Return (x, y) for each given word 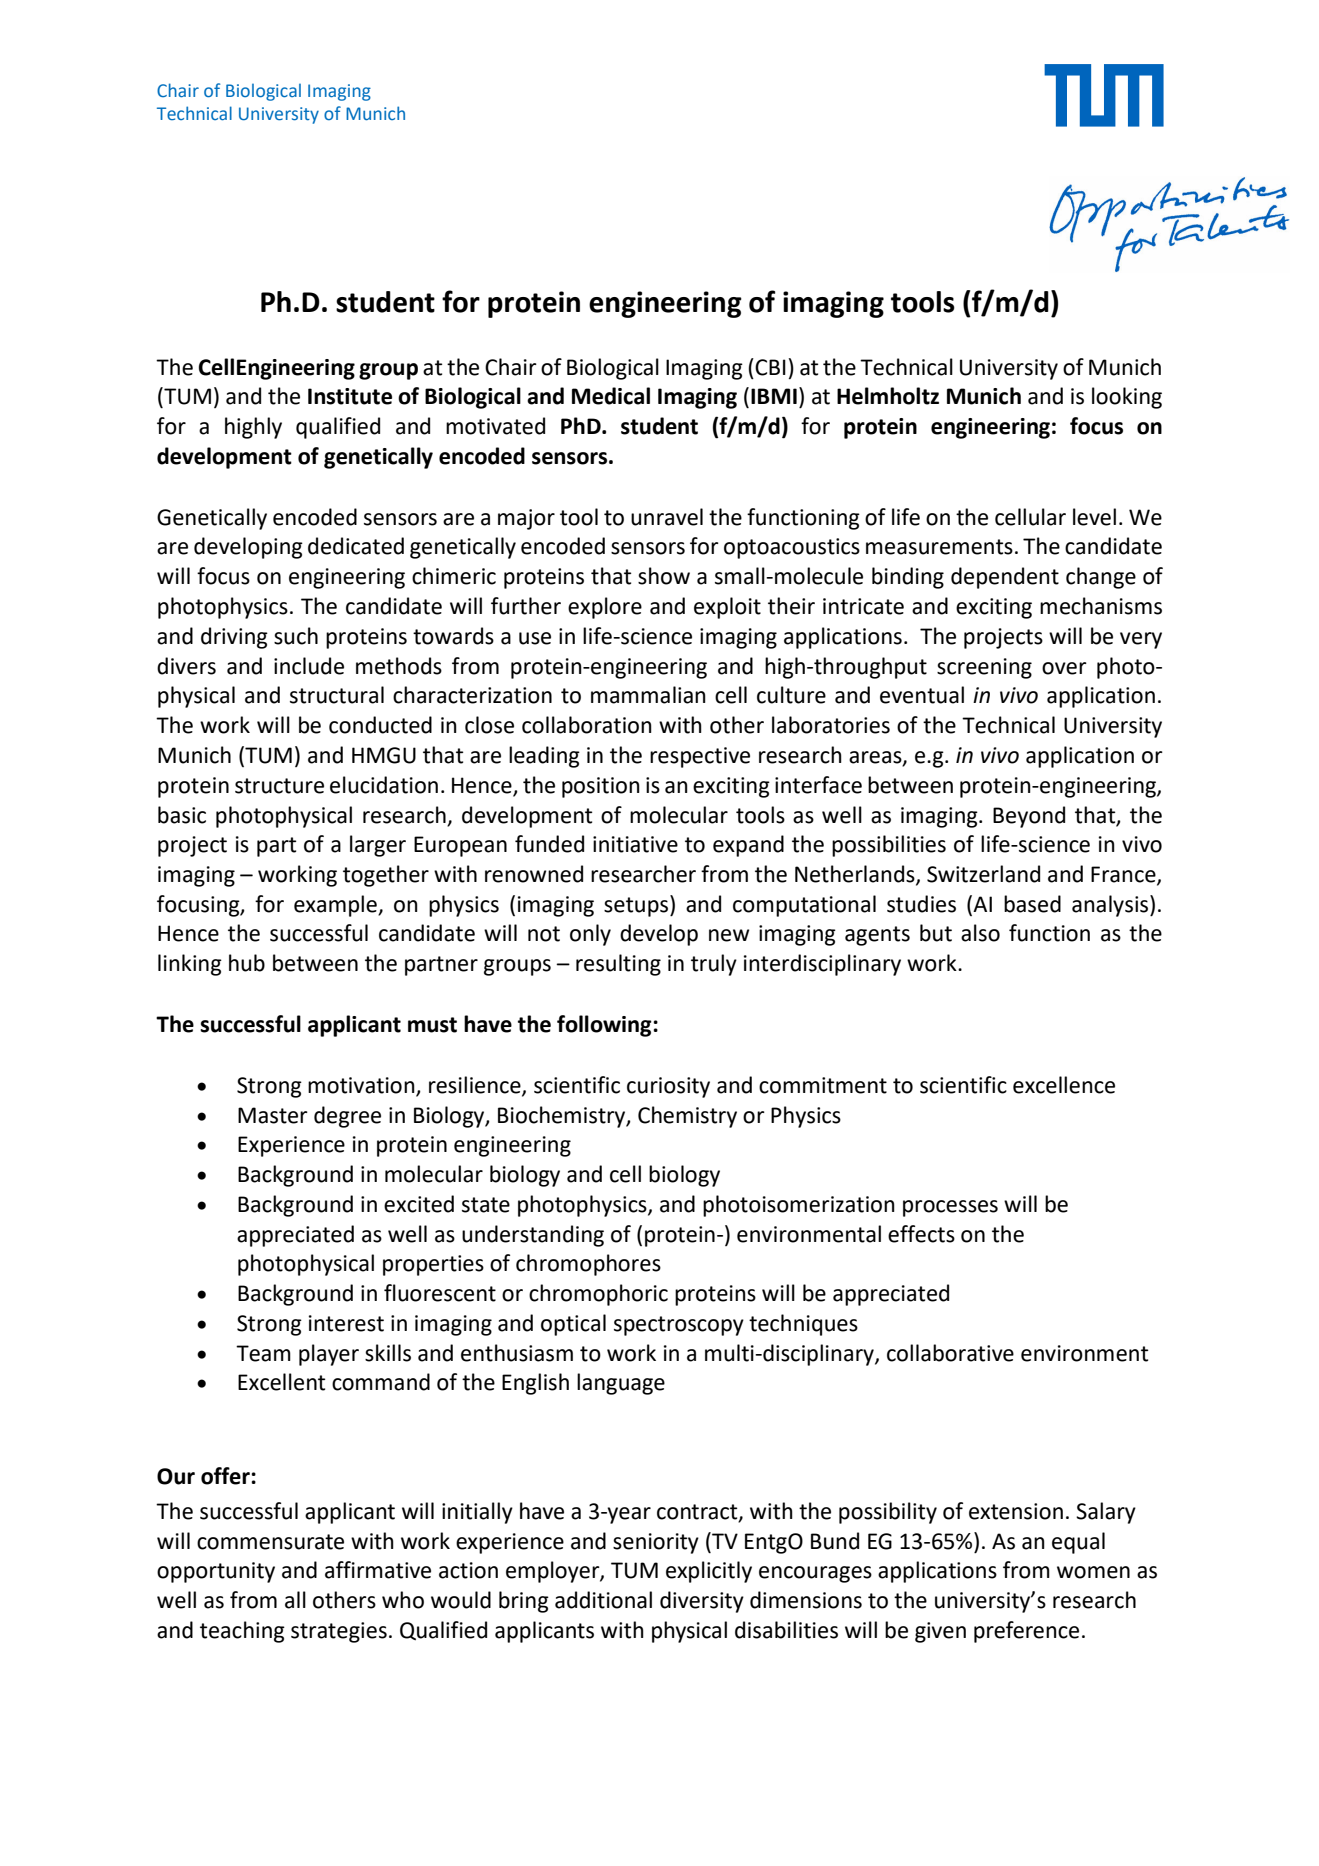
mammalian (648, 695)
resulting (618, 965)
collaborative (950, 1353)
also (980, 933)
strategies (339, 1632)
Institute (350, 396)
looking (1127, 398)
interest (346, 1323)
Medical (611, 396)
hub (247, 963)
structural (337, 695)
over (1064, 668)
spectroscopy (679, 1326)
